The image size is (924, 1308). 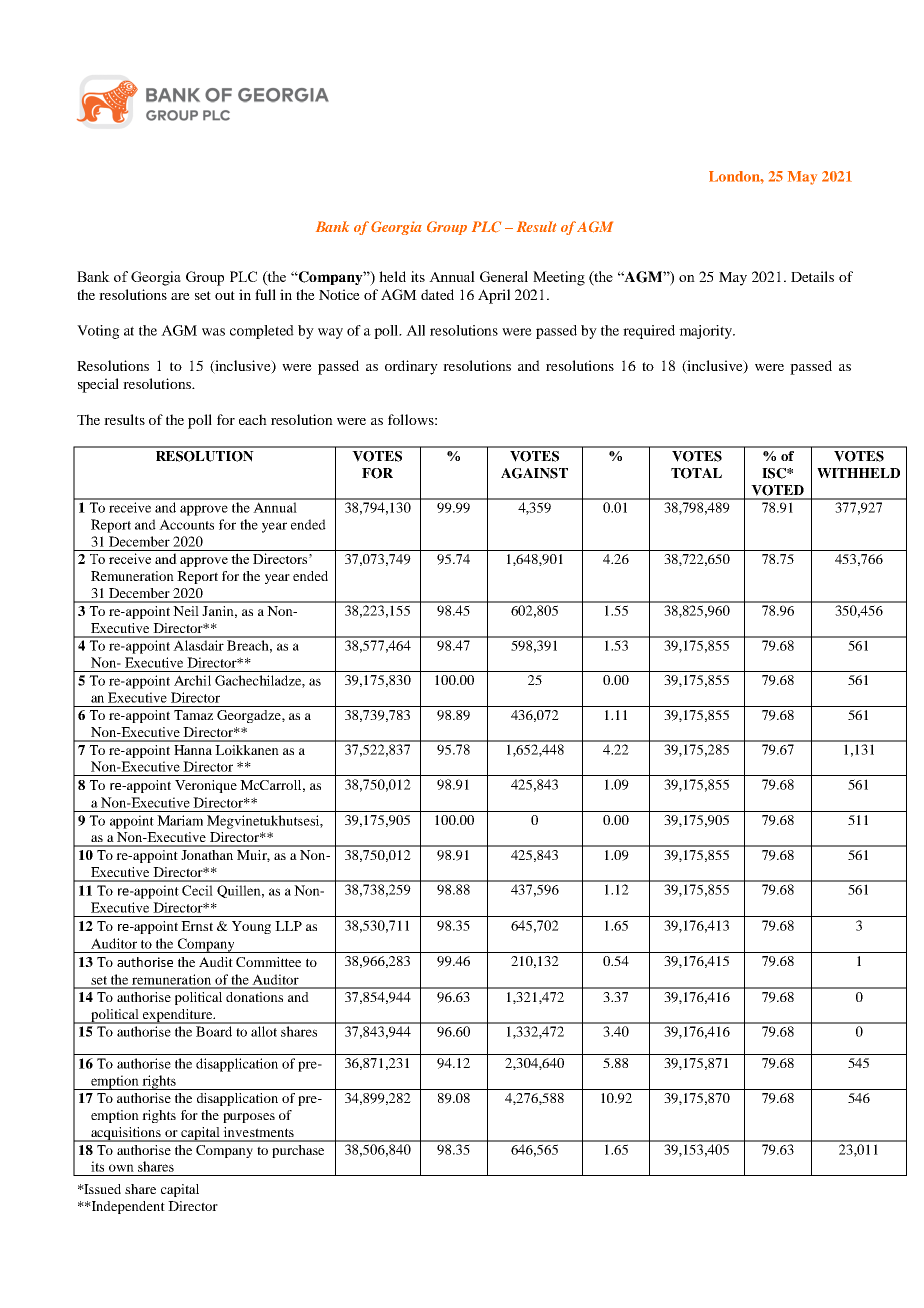 What do you see at coordinates (696, 473) in the screenshot?
I see `TOTAL` at bounding box center [696, 473].
